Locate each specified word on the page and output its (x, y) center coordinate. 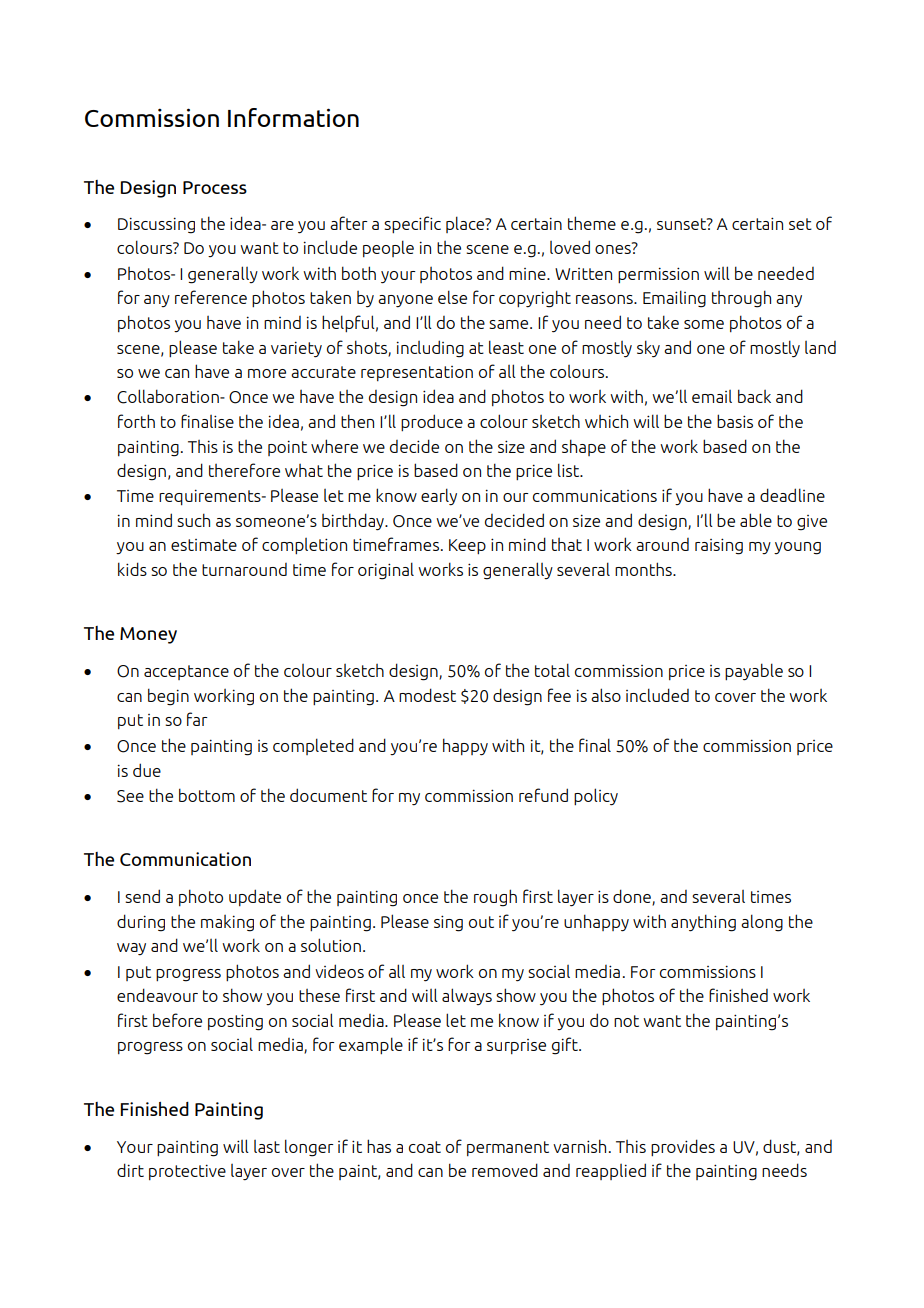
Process (215, 187)
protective (187, 1172)
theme (592, 223)
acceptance (186, 672)
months (644, 569)
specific (412, 224)
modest (427, 695)
